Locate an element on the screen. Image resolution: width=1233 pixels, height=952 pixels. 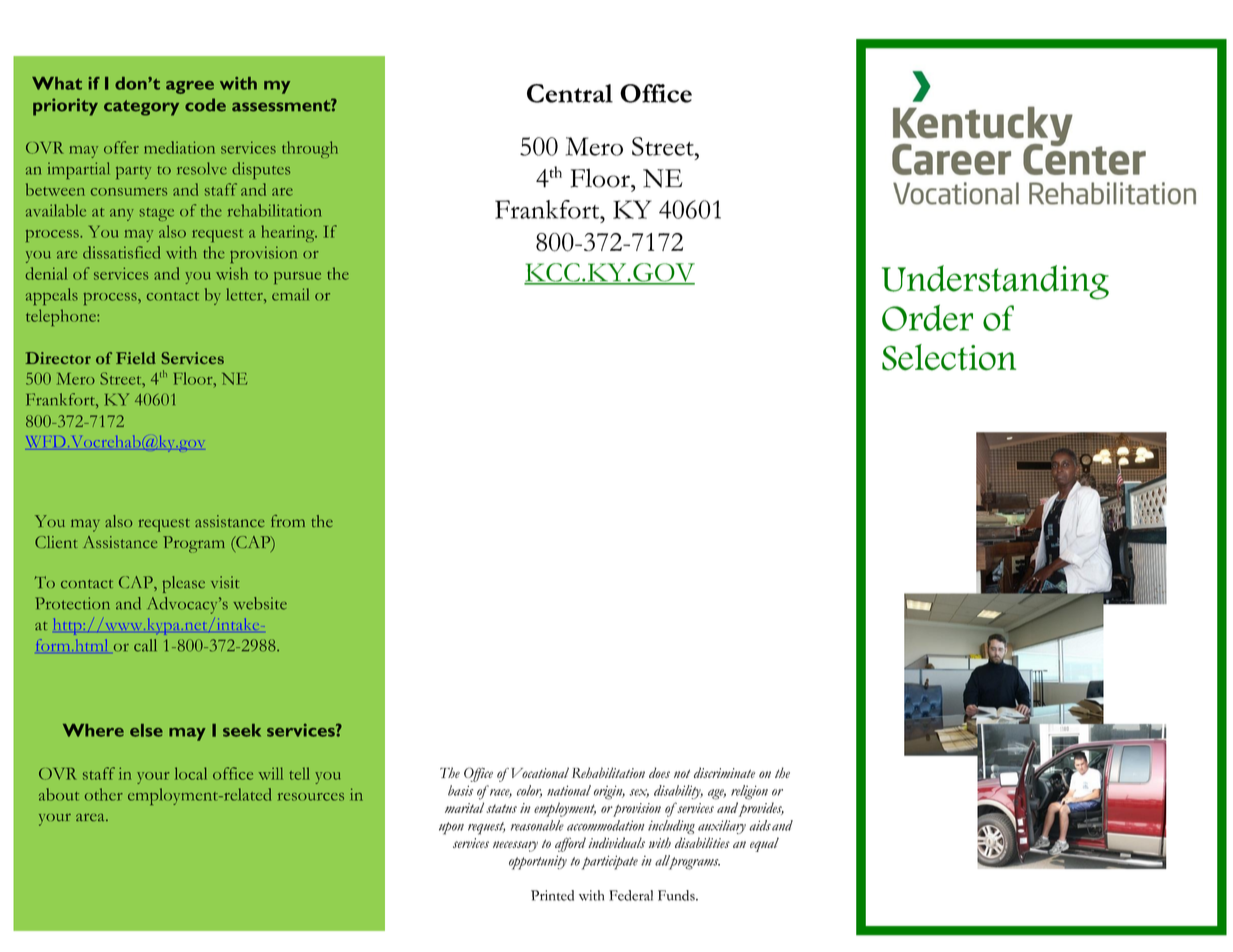
category is located at coordinates (141, 108).
